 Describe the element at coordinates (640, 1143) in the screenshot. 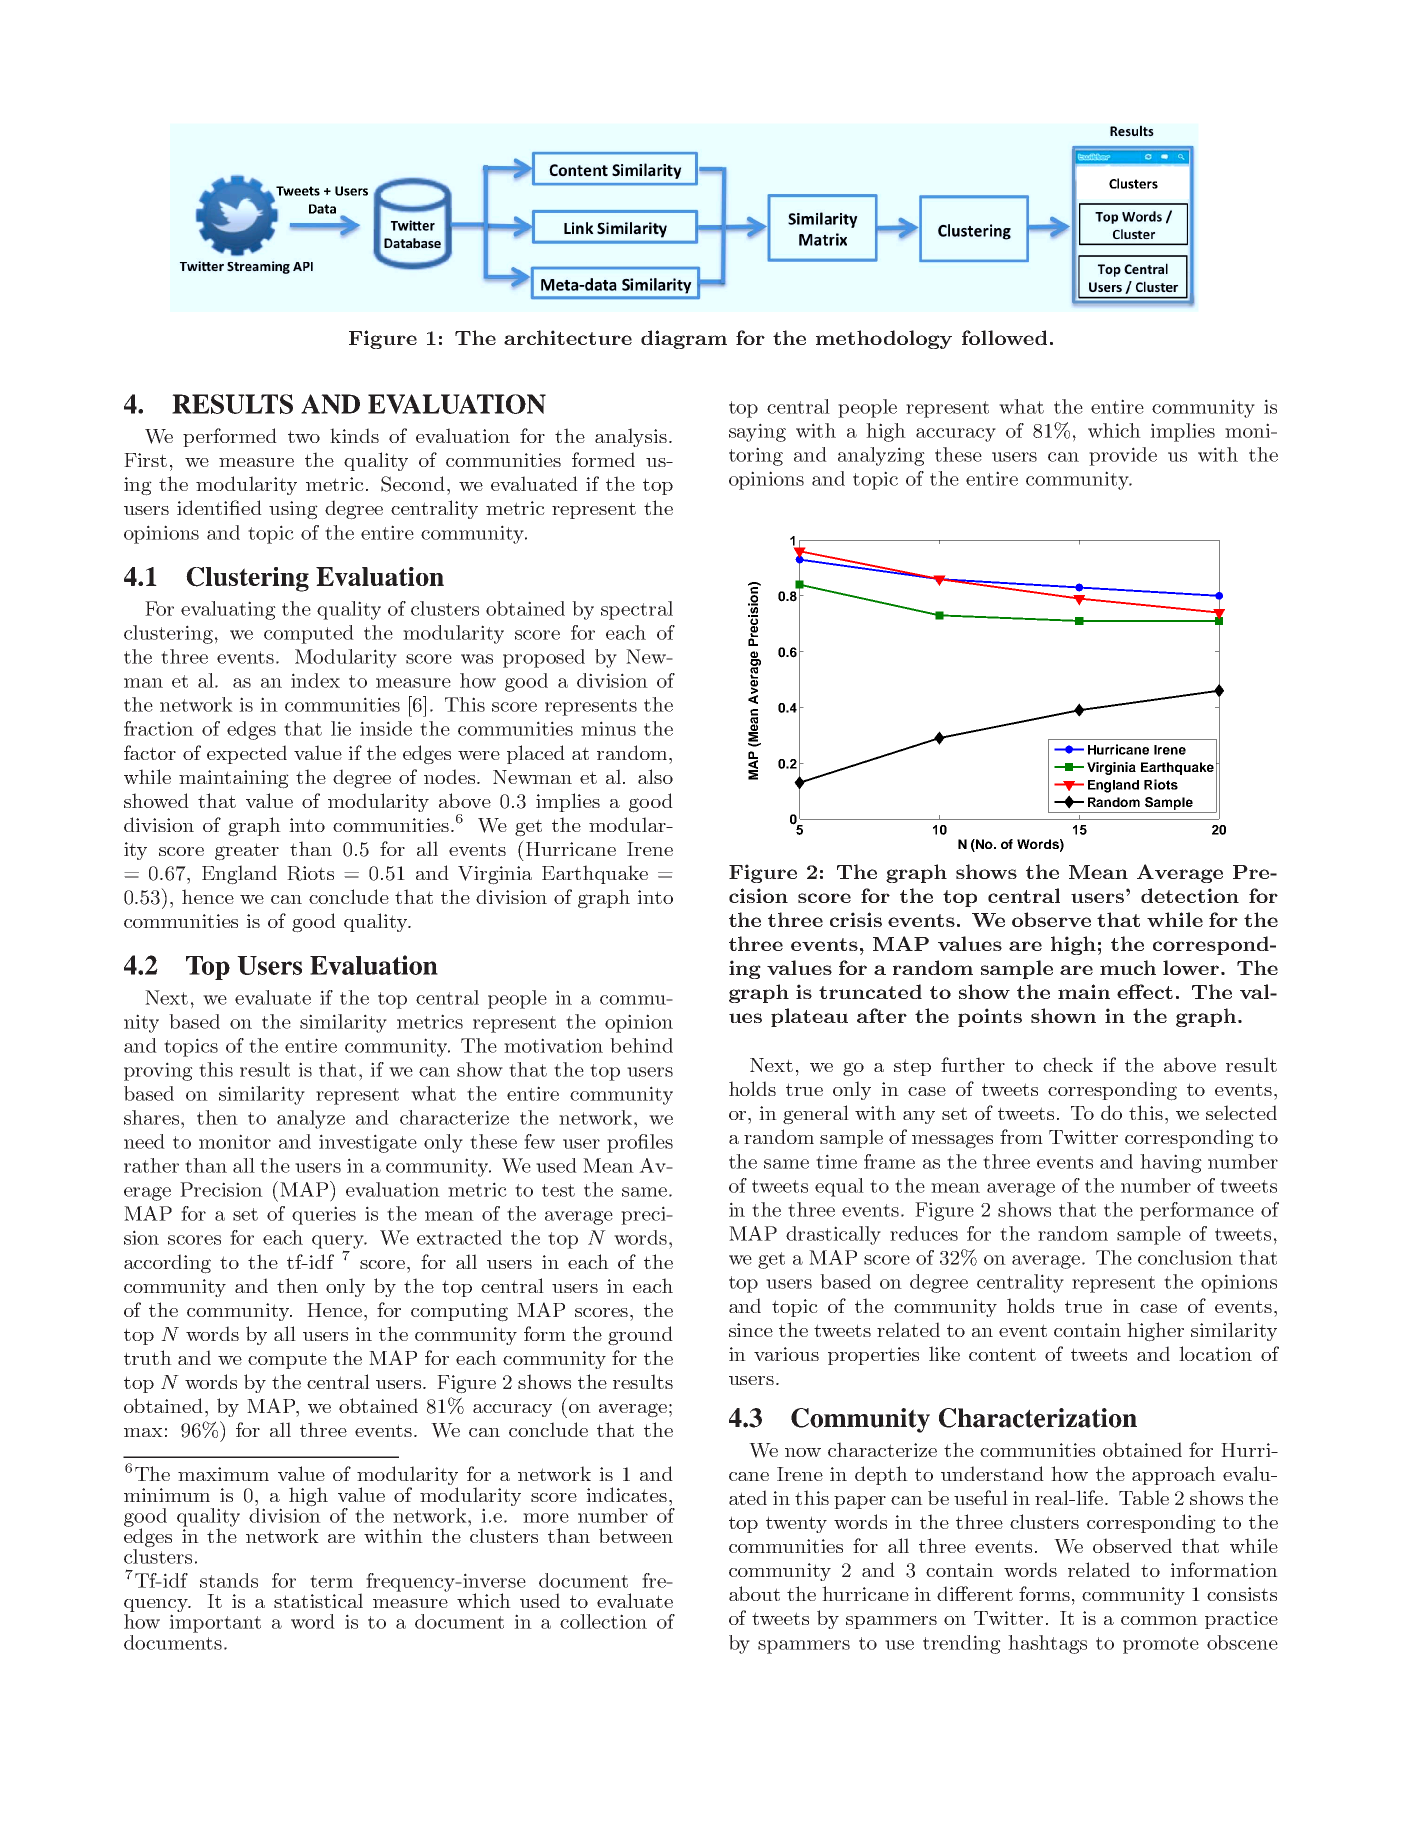

I see `profiles` at that location.
